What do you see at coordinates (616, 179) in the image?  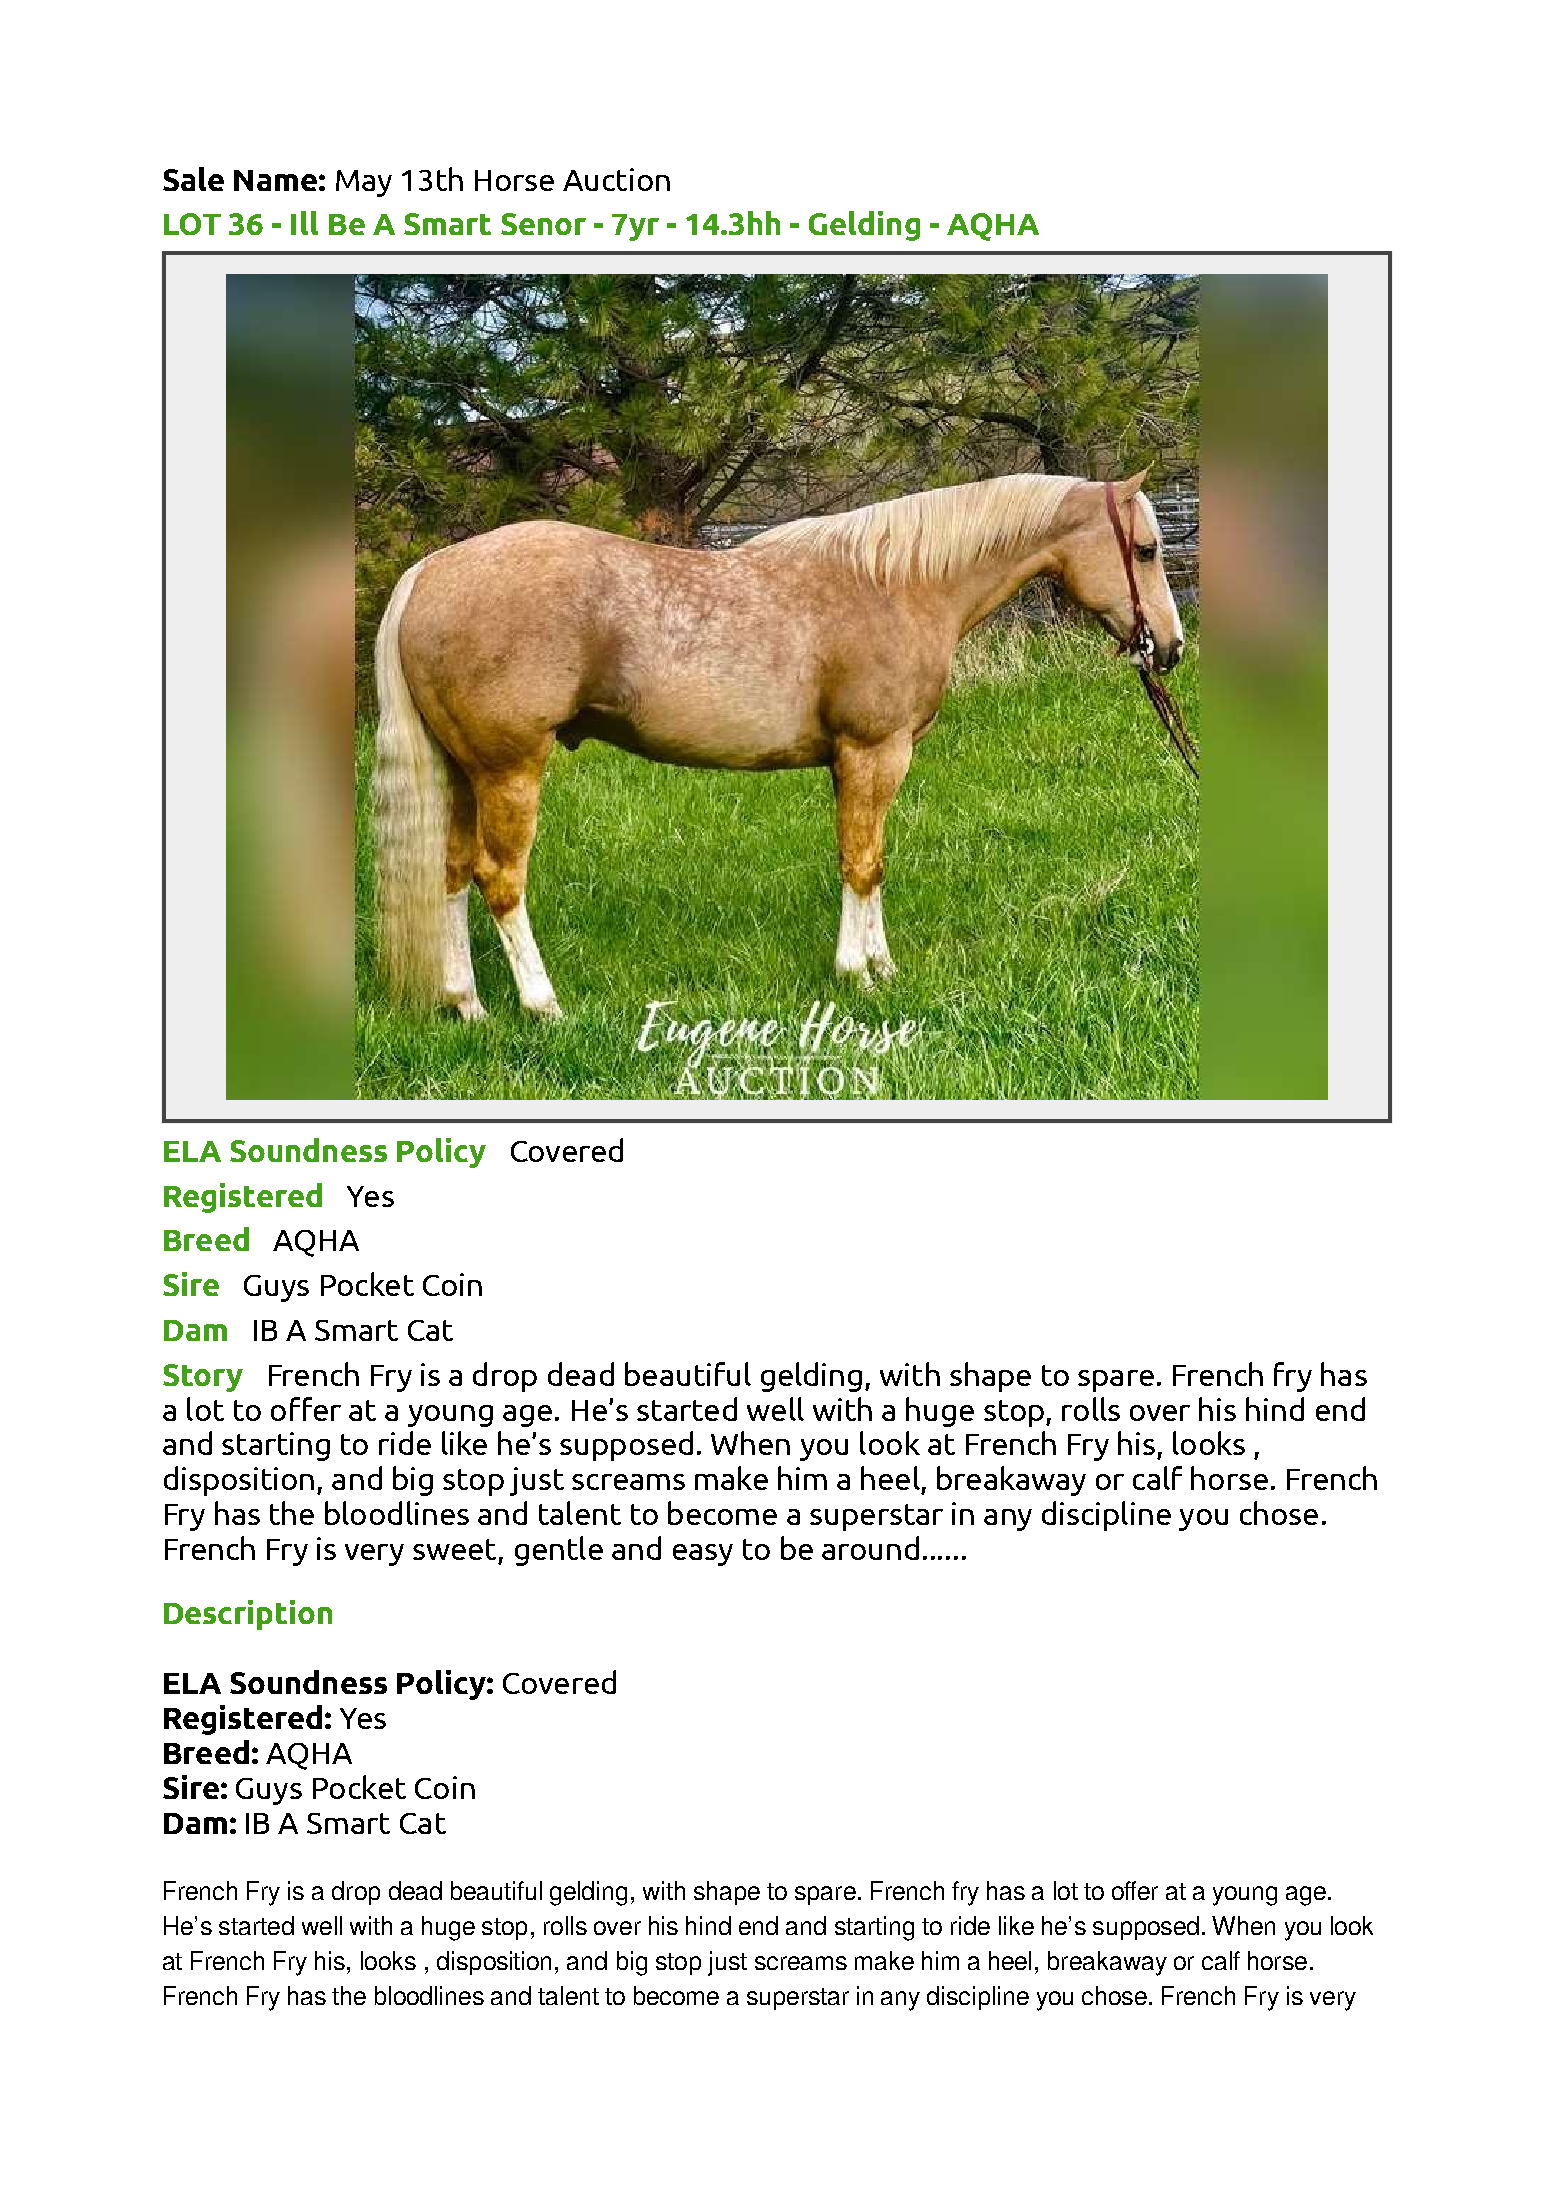 I see `Auction` at bounding box center [616, 179].
